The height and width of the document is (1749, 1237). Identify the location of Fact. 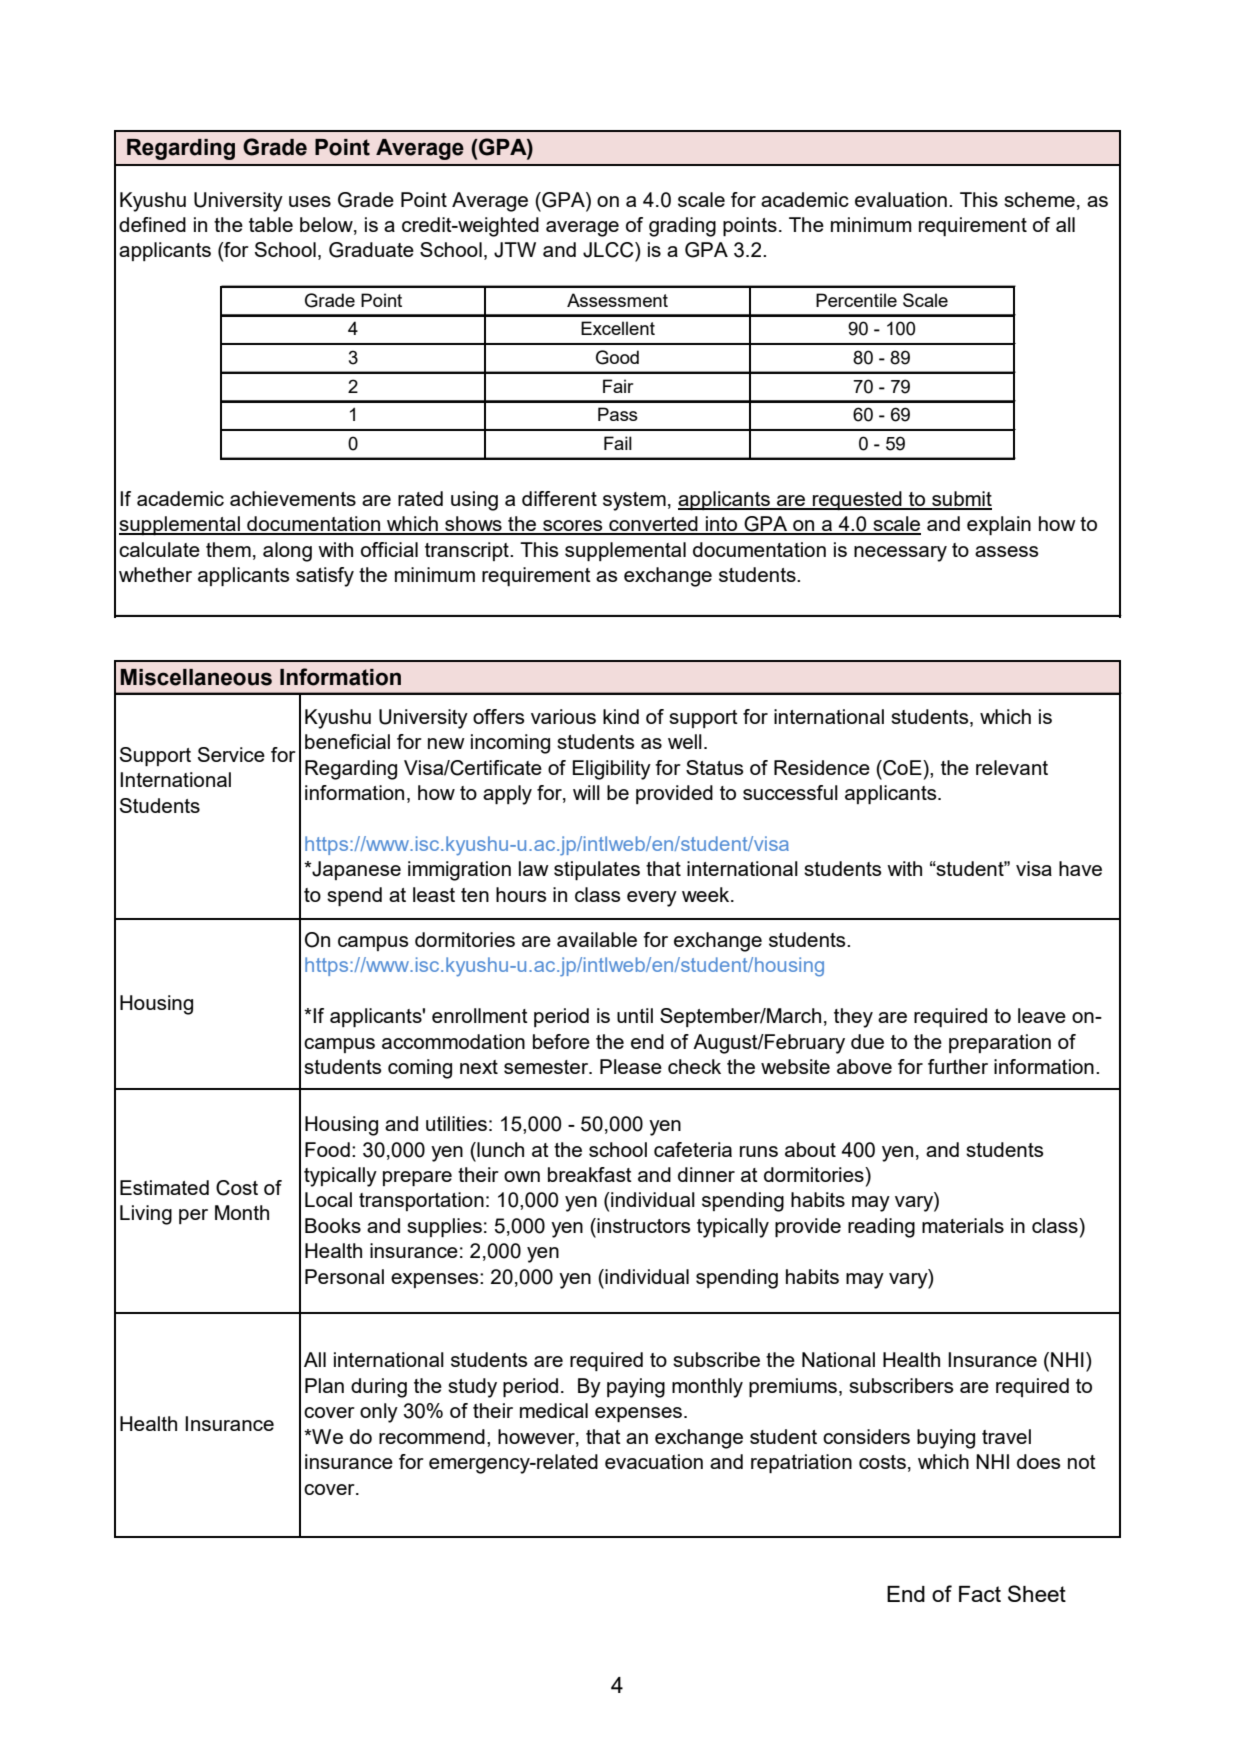
(980, 1594).
